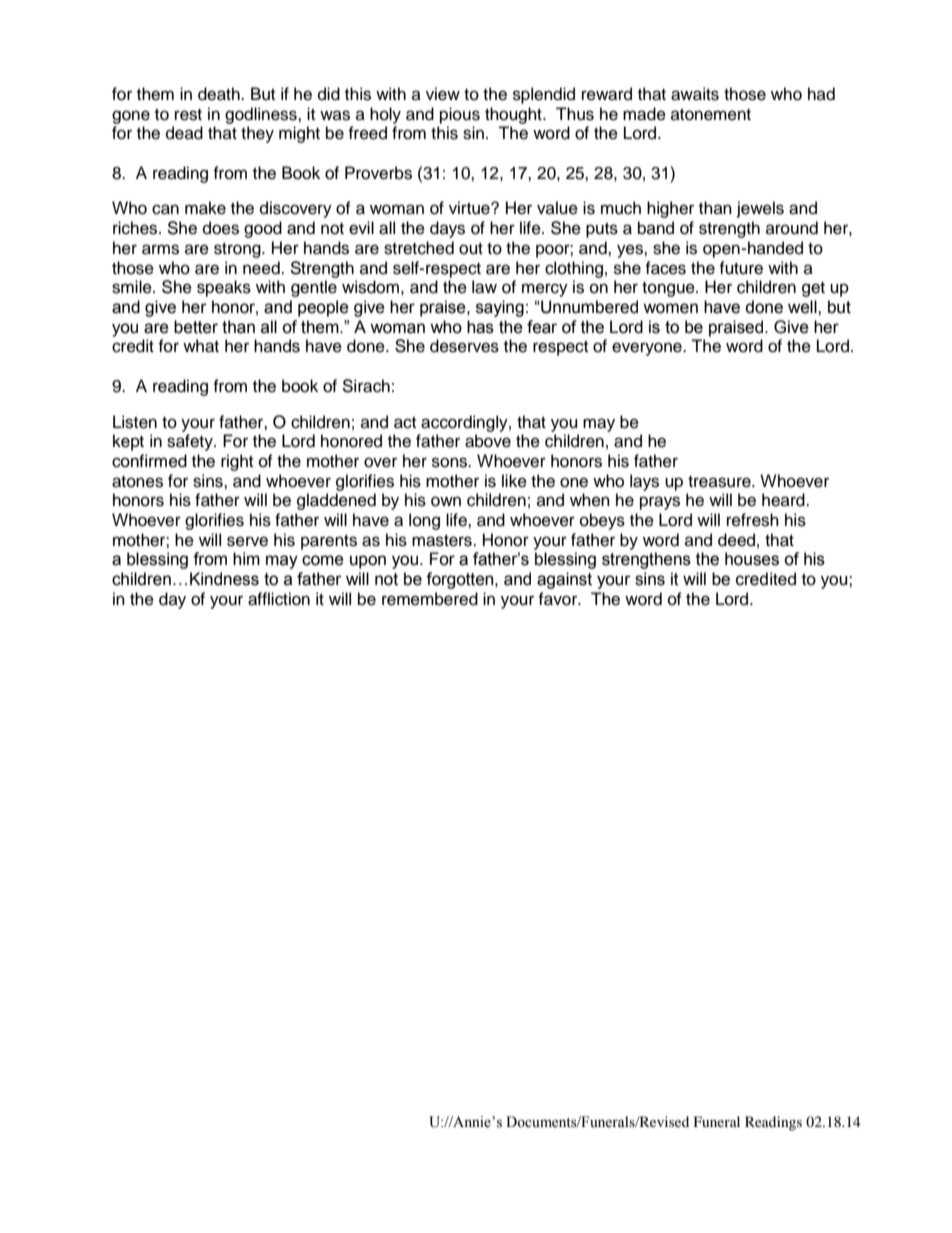 This image has height=1233, width=952. I want to click on pious, so click(460, 115).
